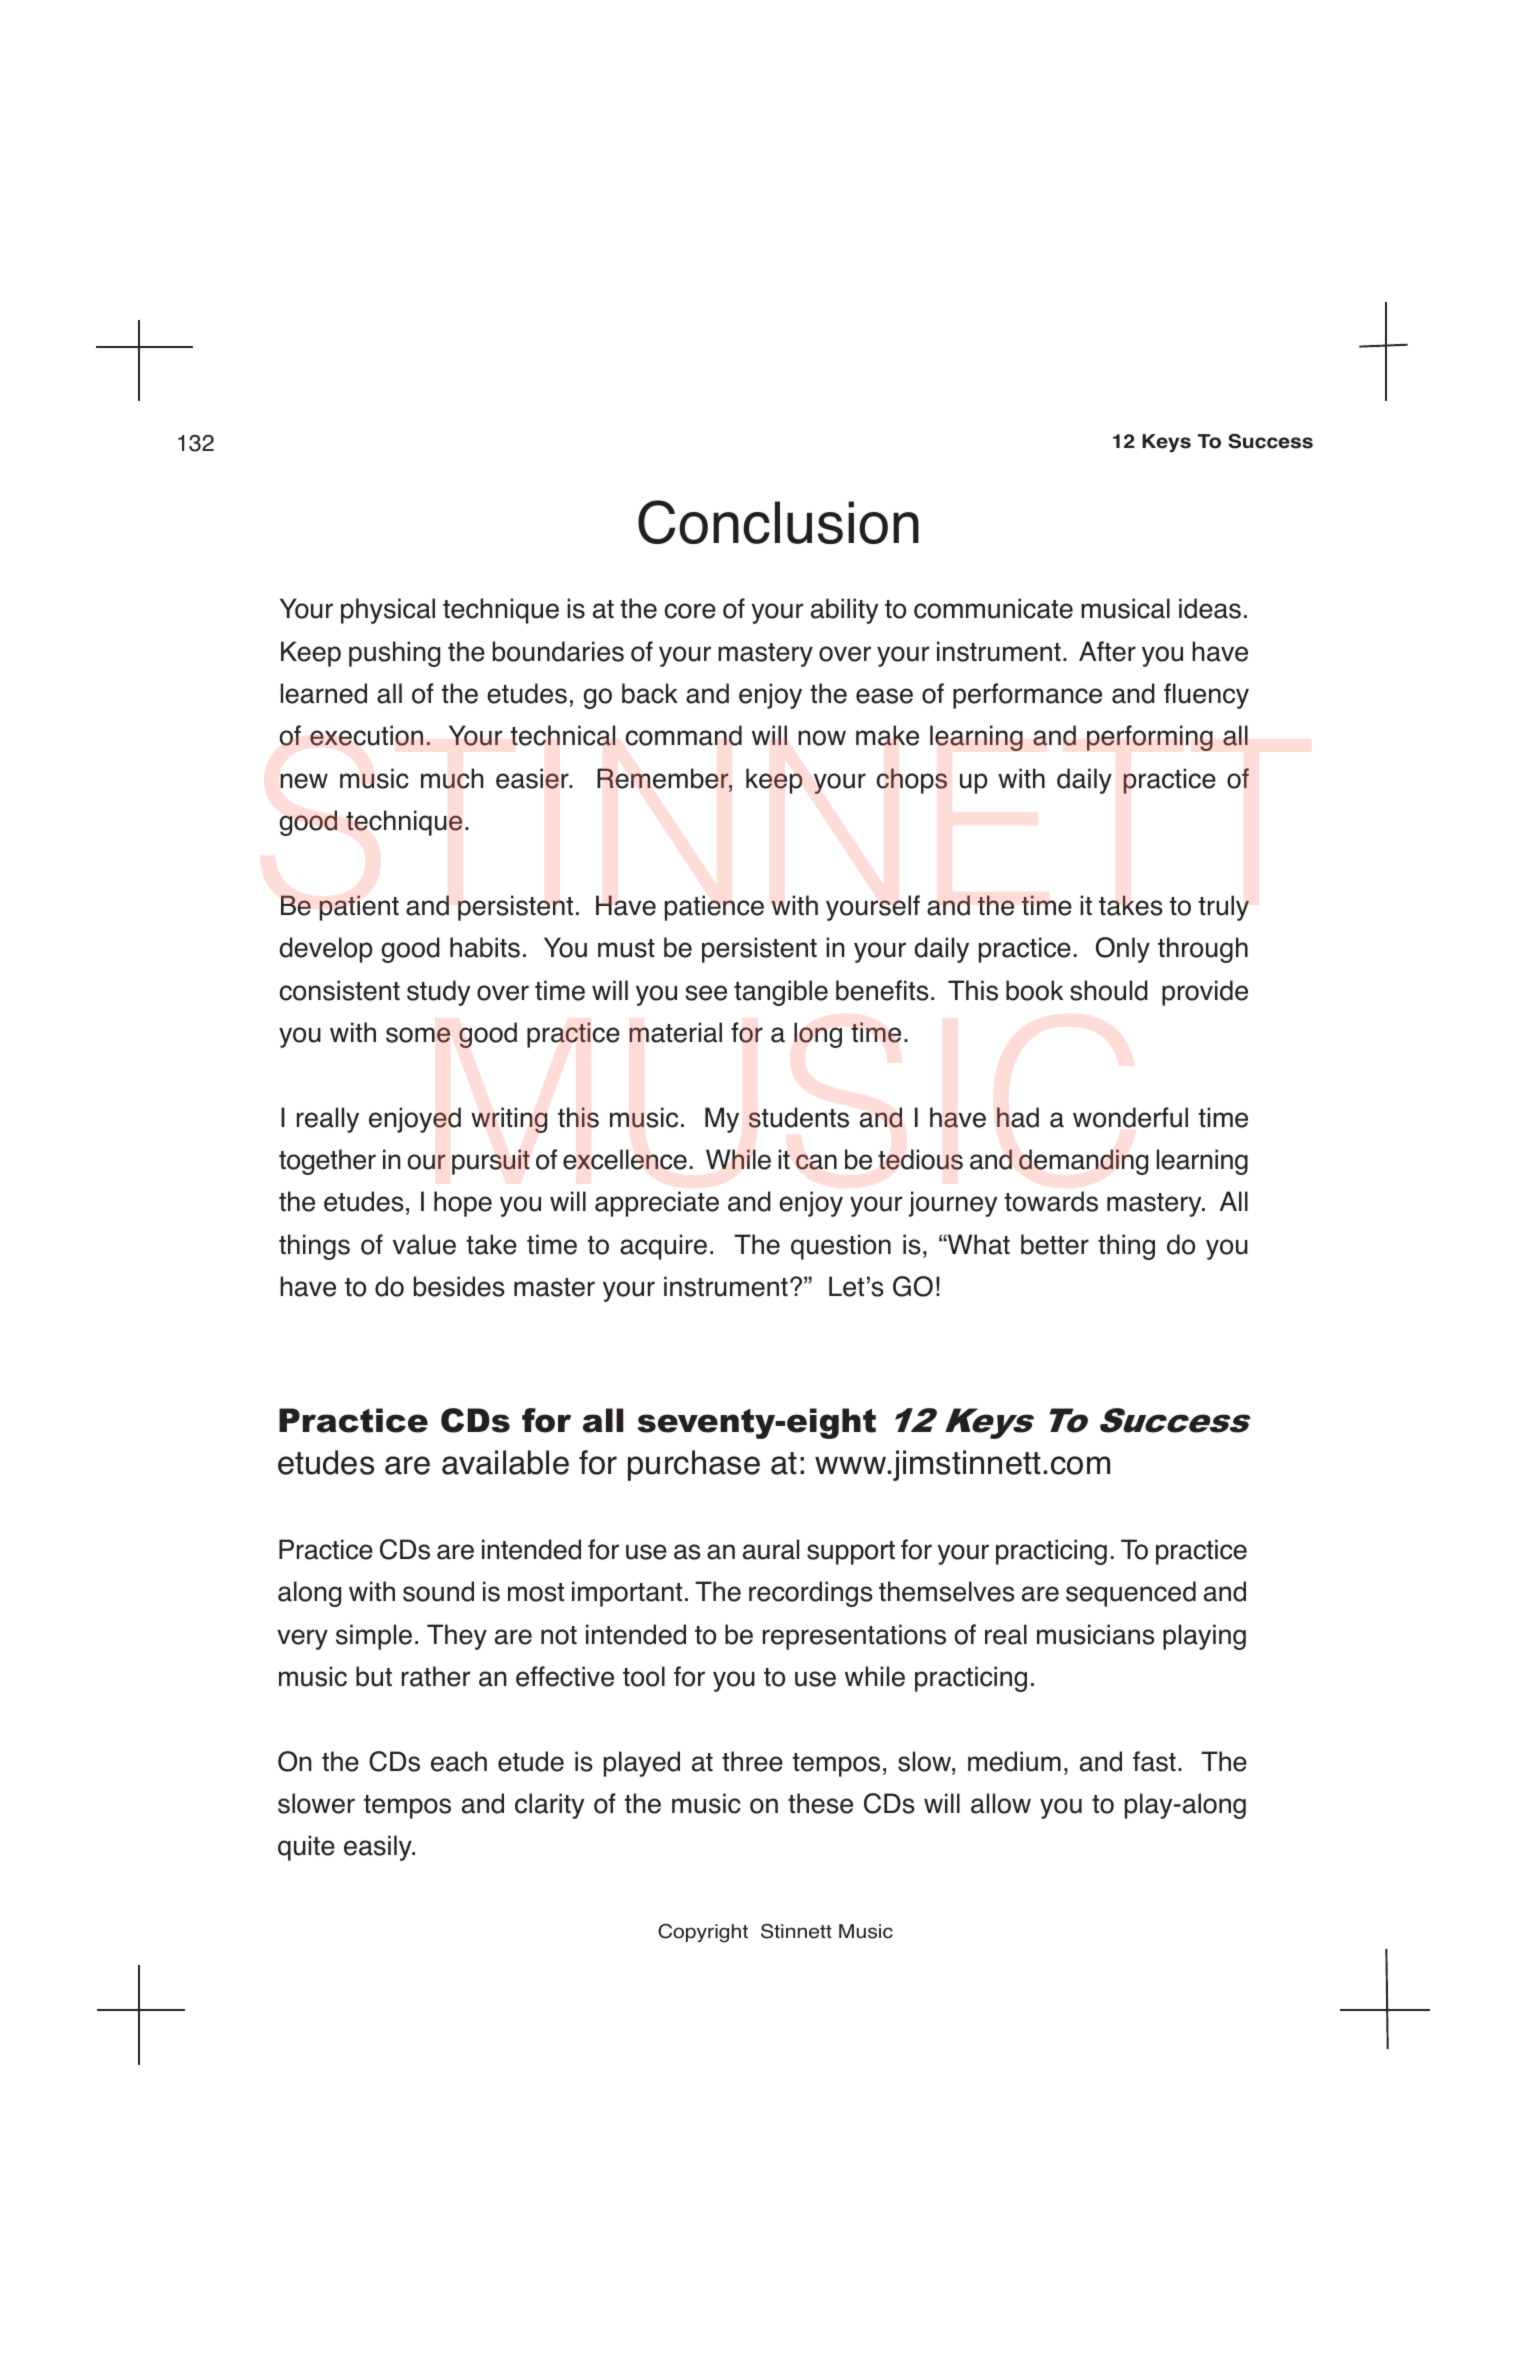 The width and height of the screenshot is (1525, 2357). Describe the element at coordinates (505, 1462) in the screenshot. I see `available` at that location.
